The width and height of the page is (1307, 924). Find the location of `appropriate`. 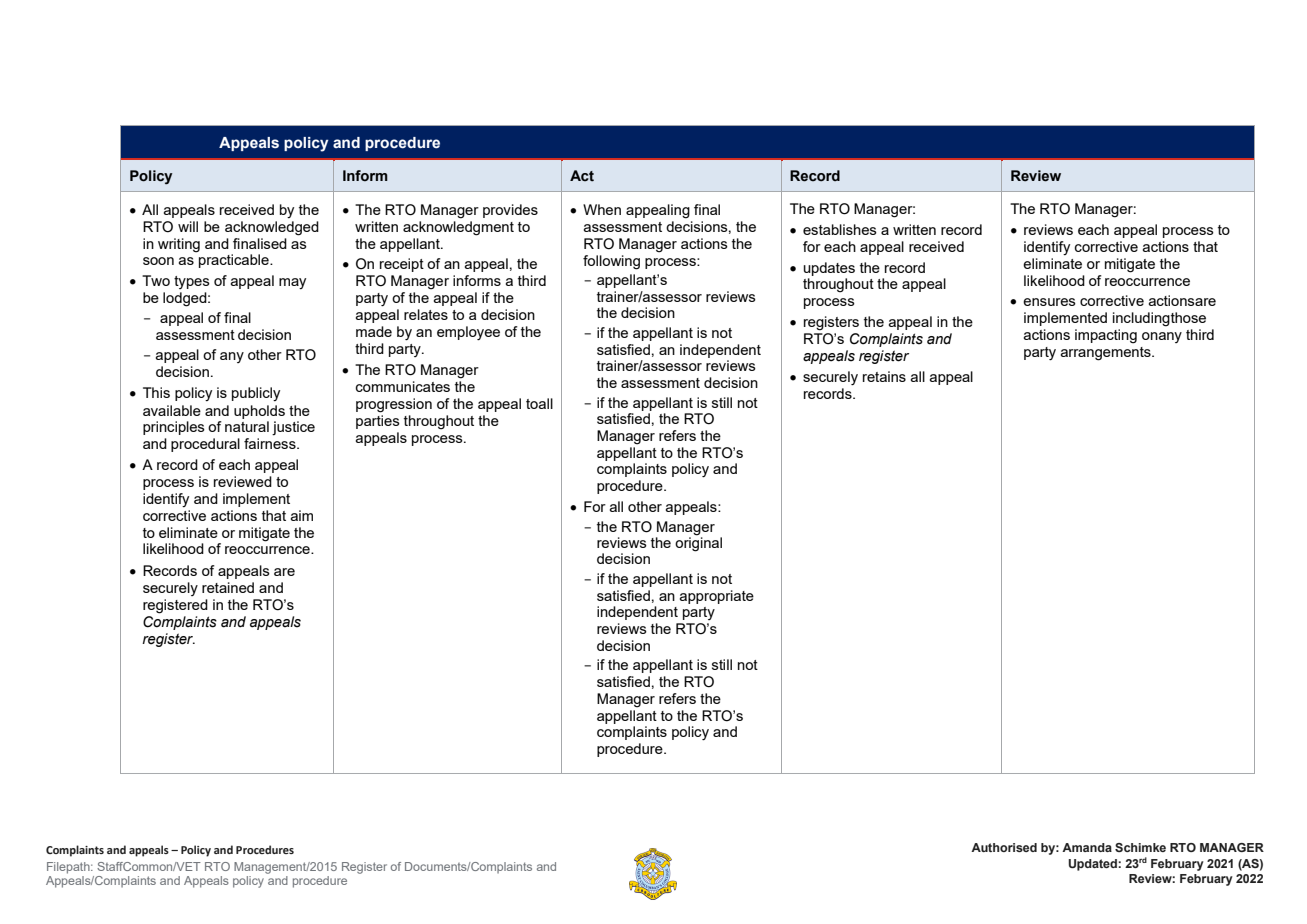

appropriate is located at coordinates (717, 597).
